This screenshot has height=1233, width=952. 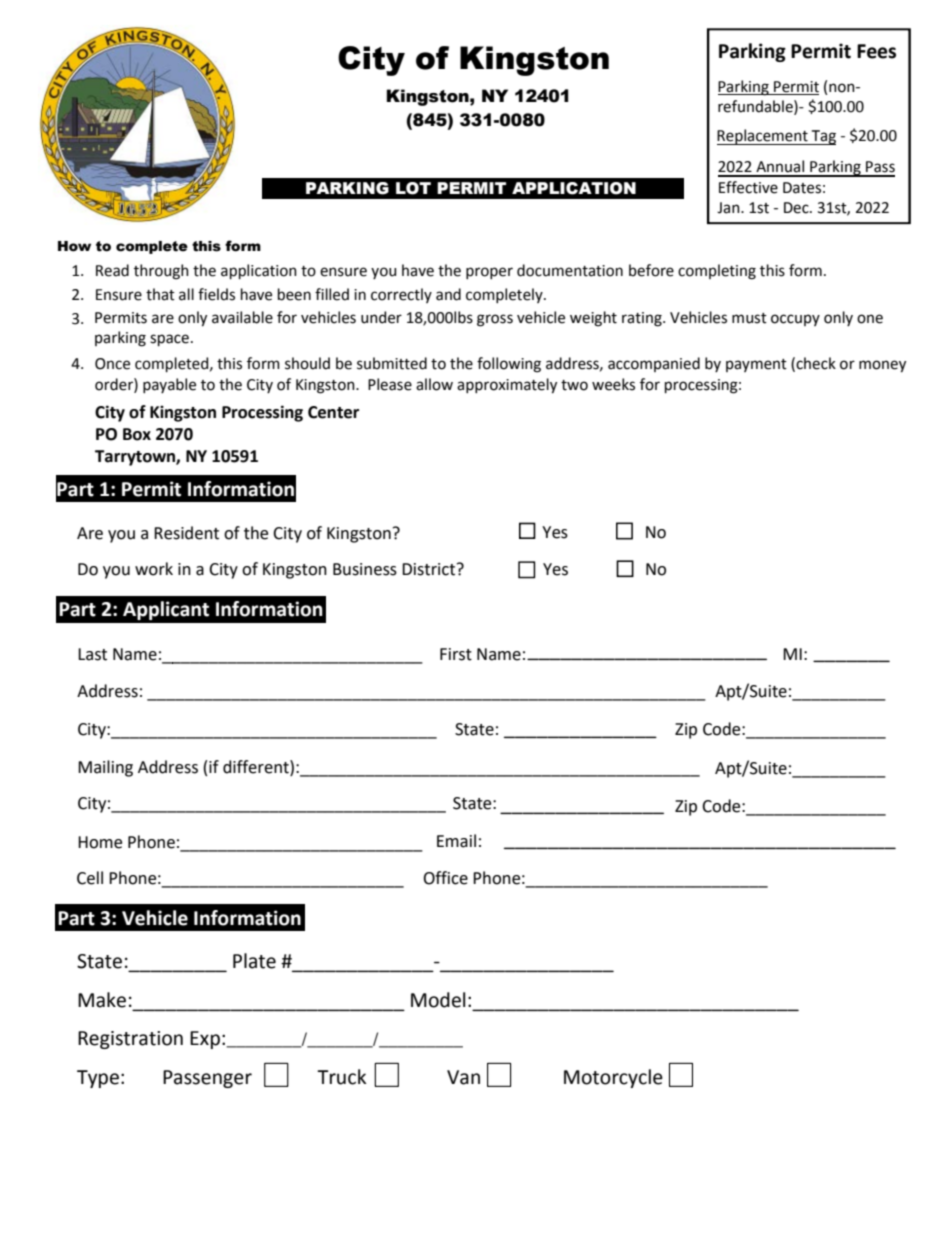 What do you see at coordinates (430, 569) in the screenshot?
I see `District` at bounding box center [430, 569].
